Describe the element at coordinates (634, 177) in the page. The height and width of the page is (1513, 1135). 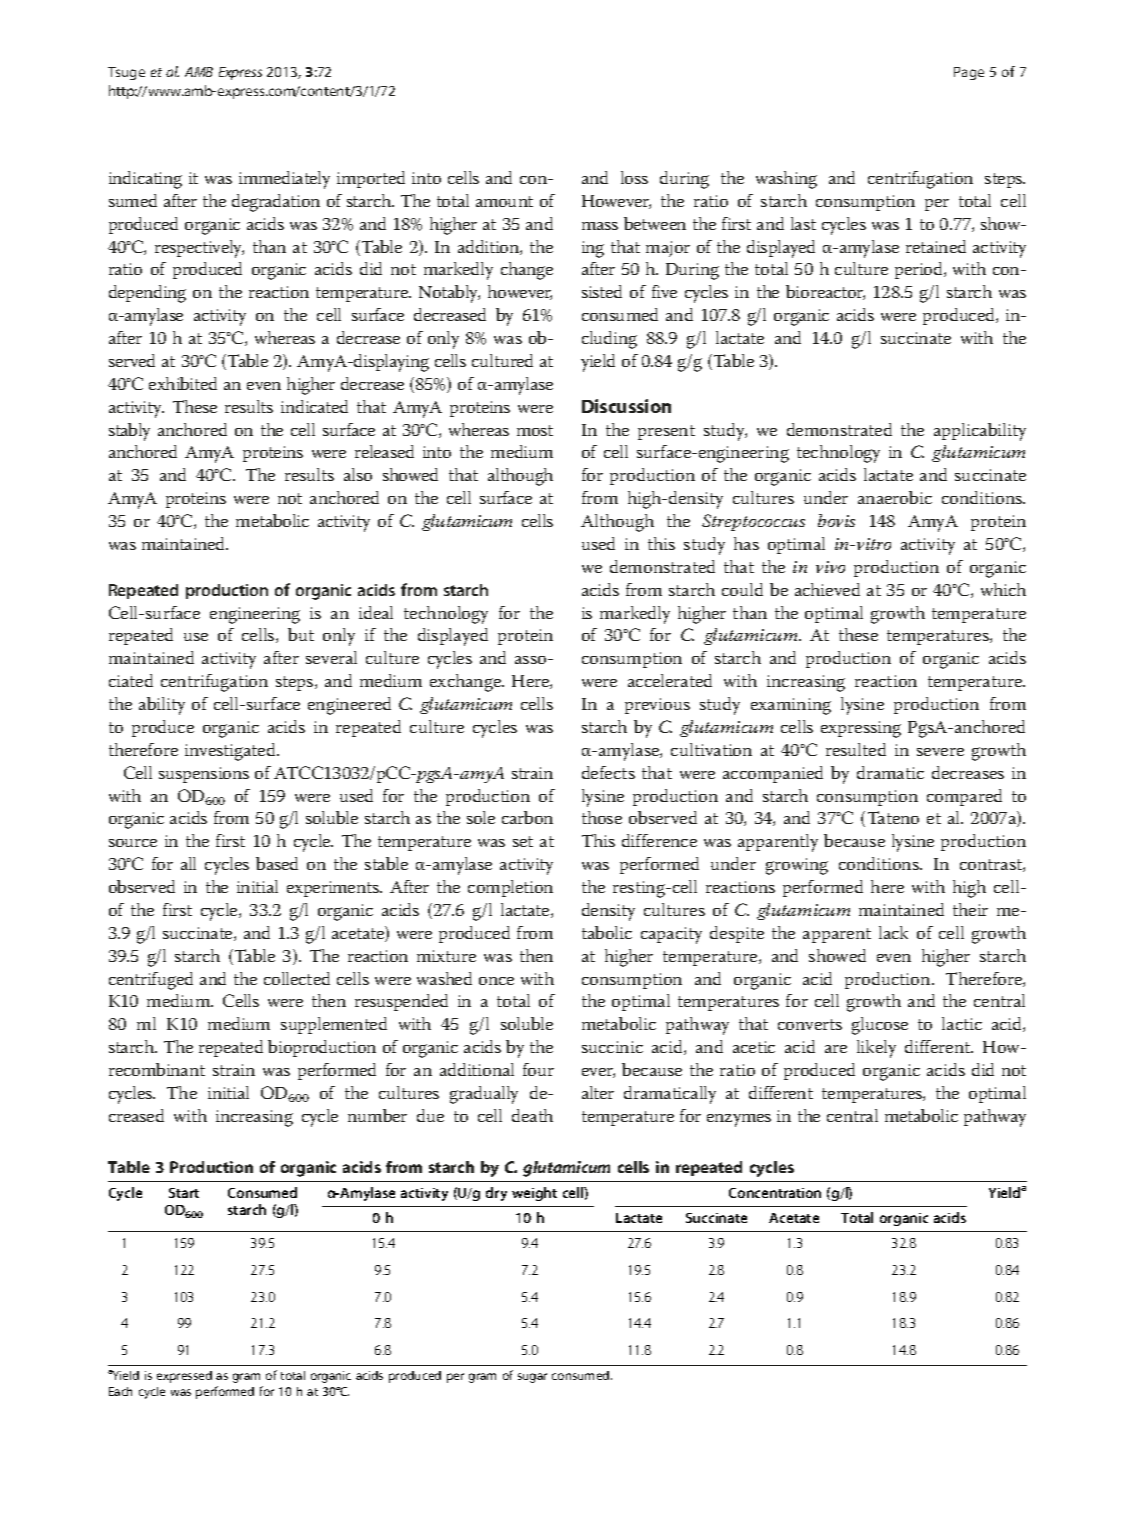
I see `loss` at that location.
